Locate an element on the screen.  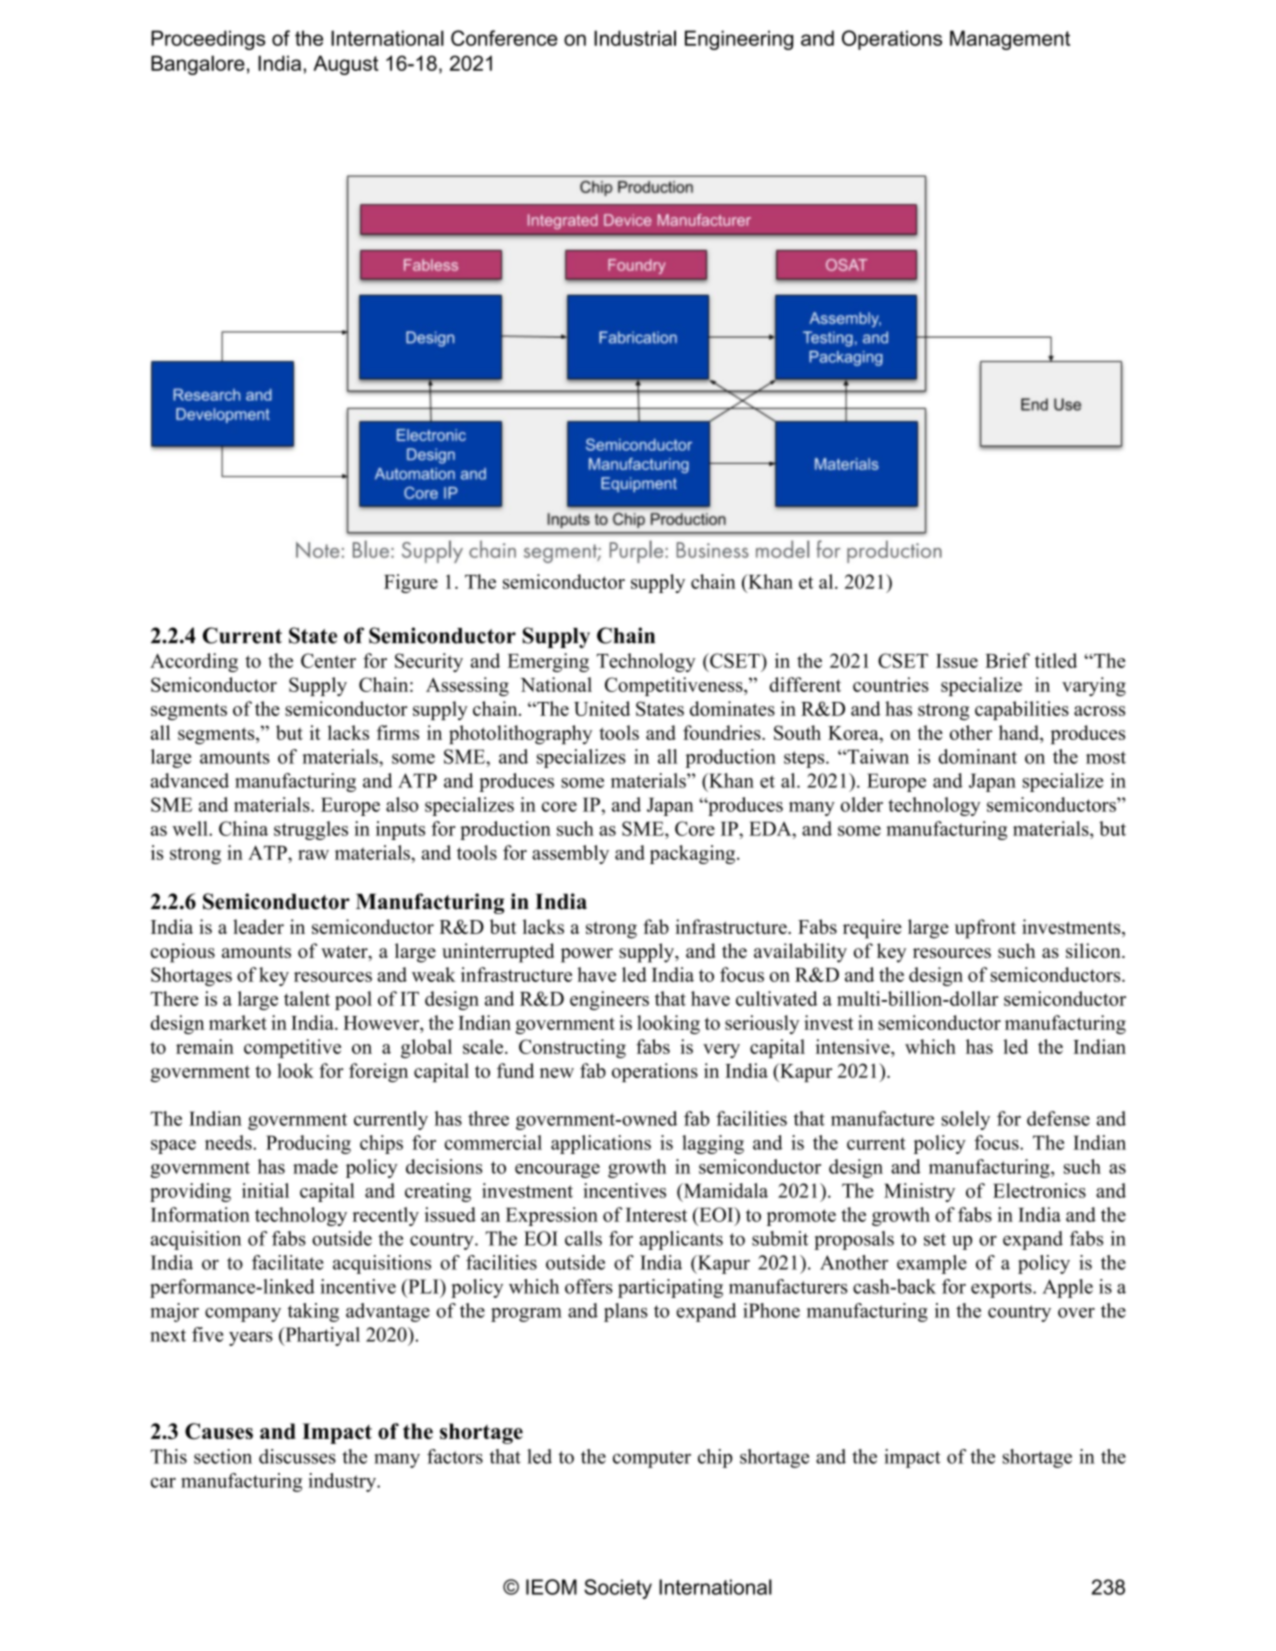
China is located at coordinates (243, 828).
